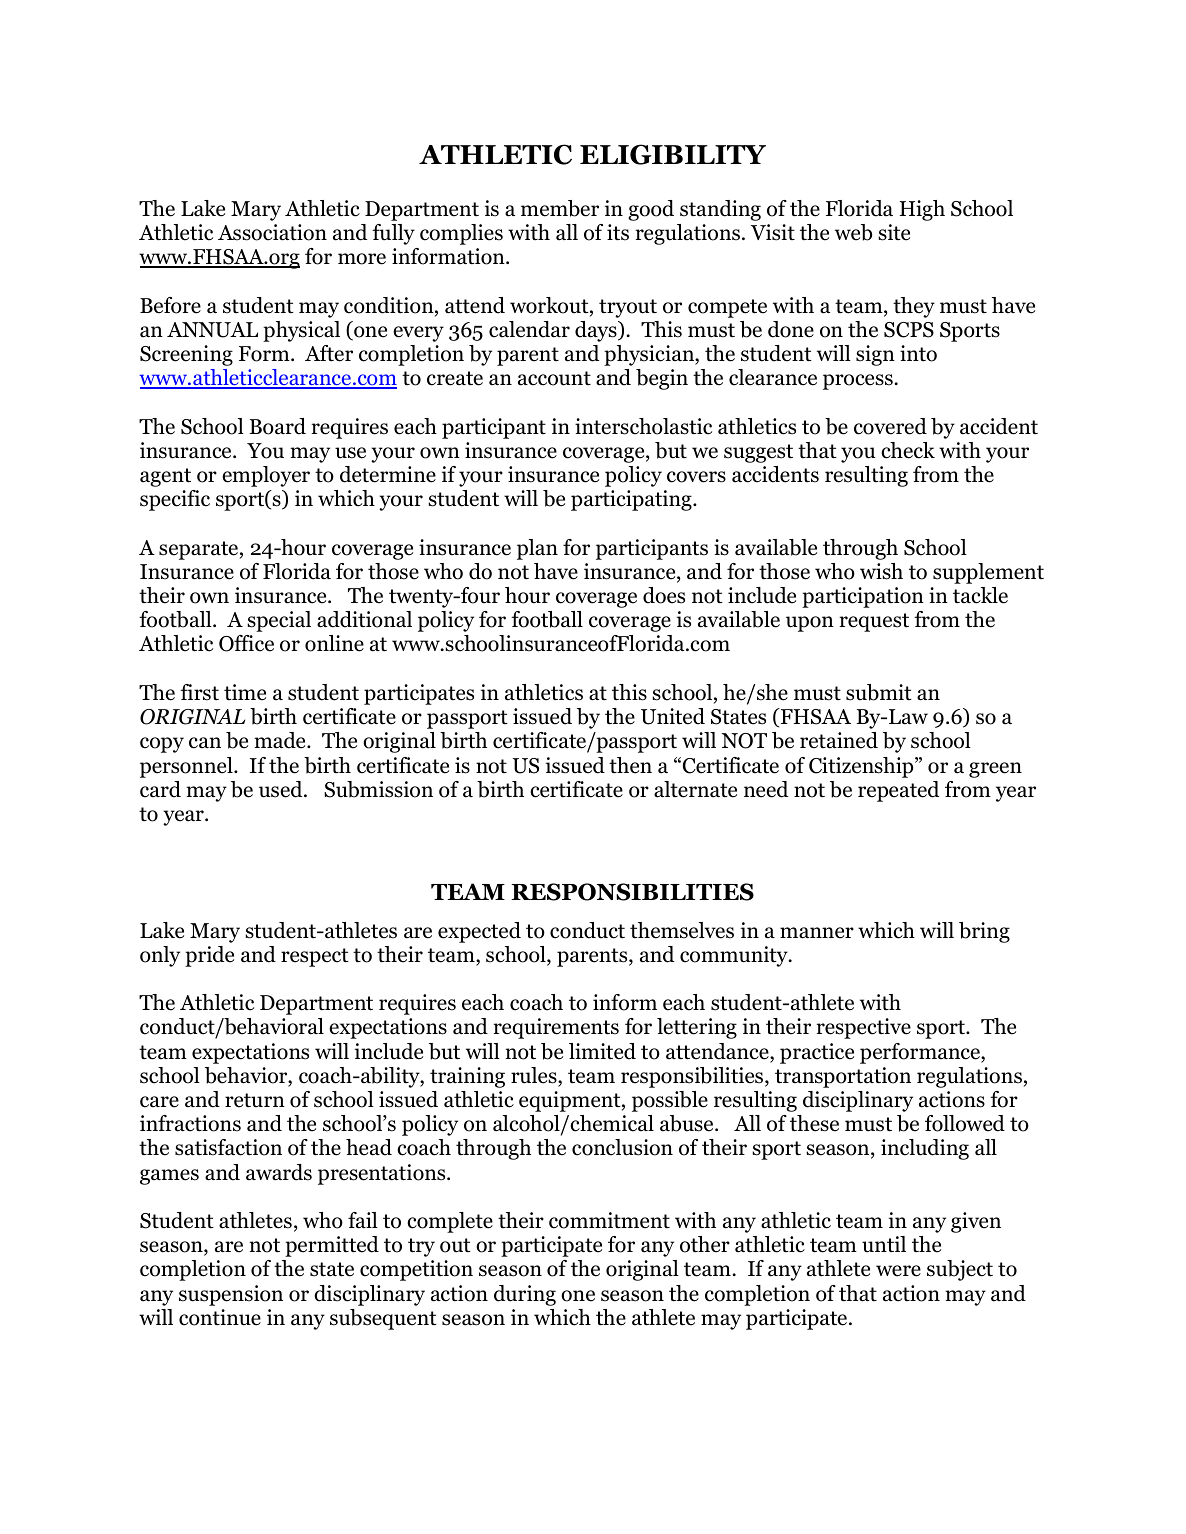 This screenshot has width=1186, height=1534. Describe the element at coordinates (817, 933) in the screenshot. I see `manner` at that location.
